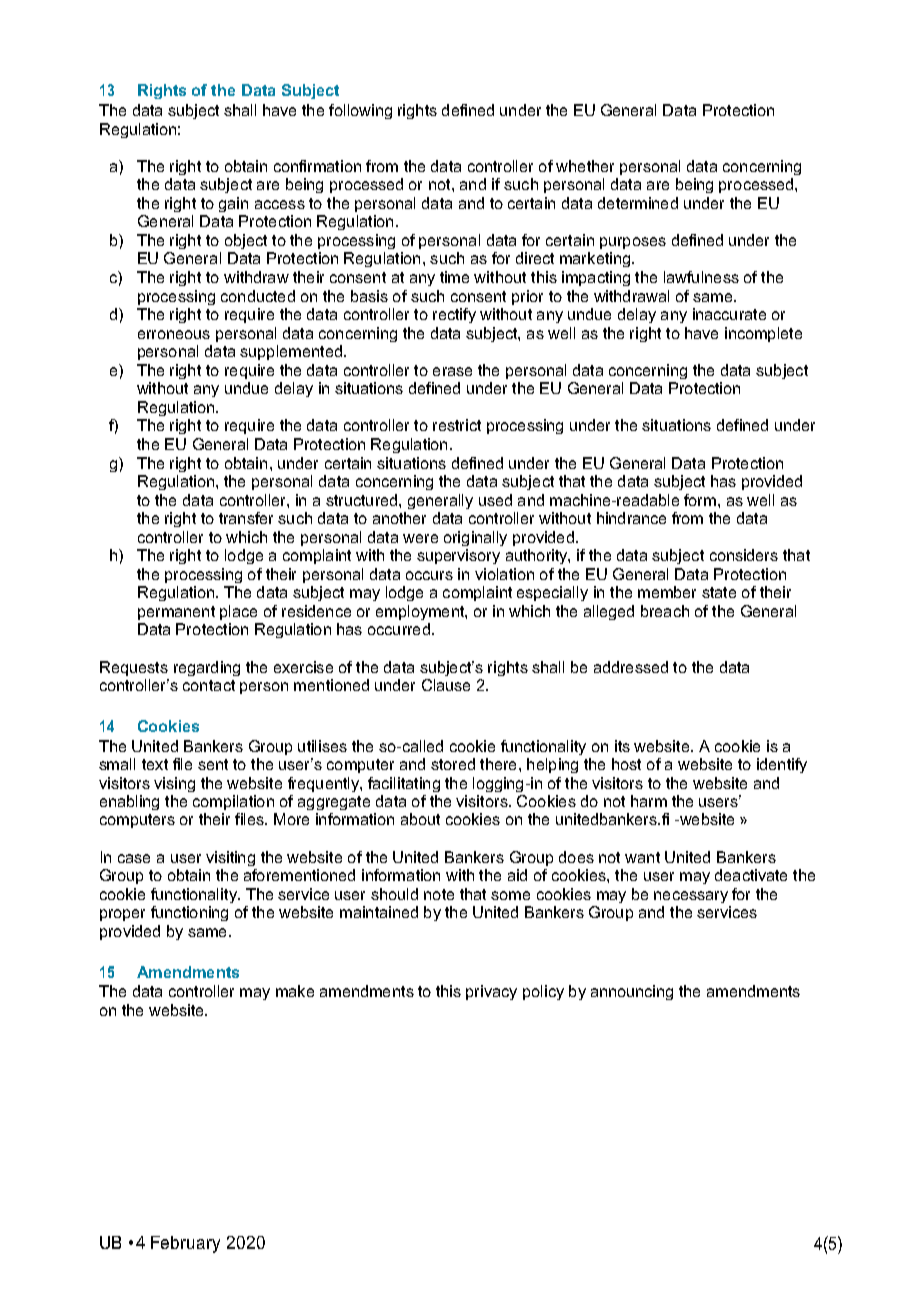 Image resolution: width=924 pixels, height=1308 pixels. Describe the element at coordinates (638, 203) in the screenshot. I see `determined` at that location.
